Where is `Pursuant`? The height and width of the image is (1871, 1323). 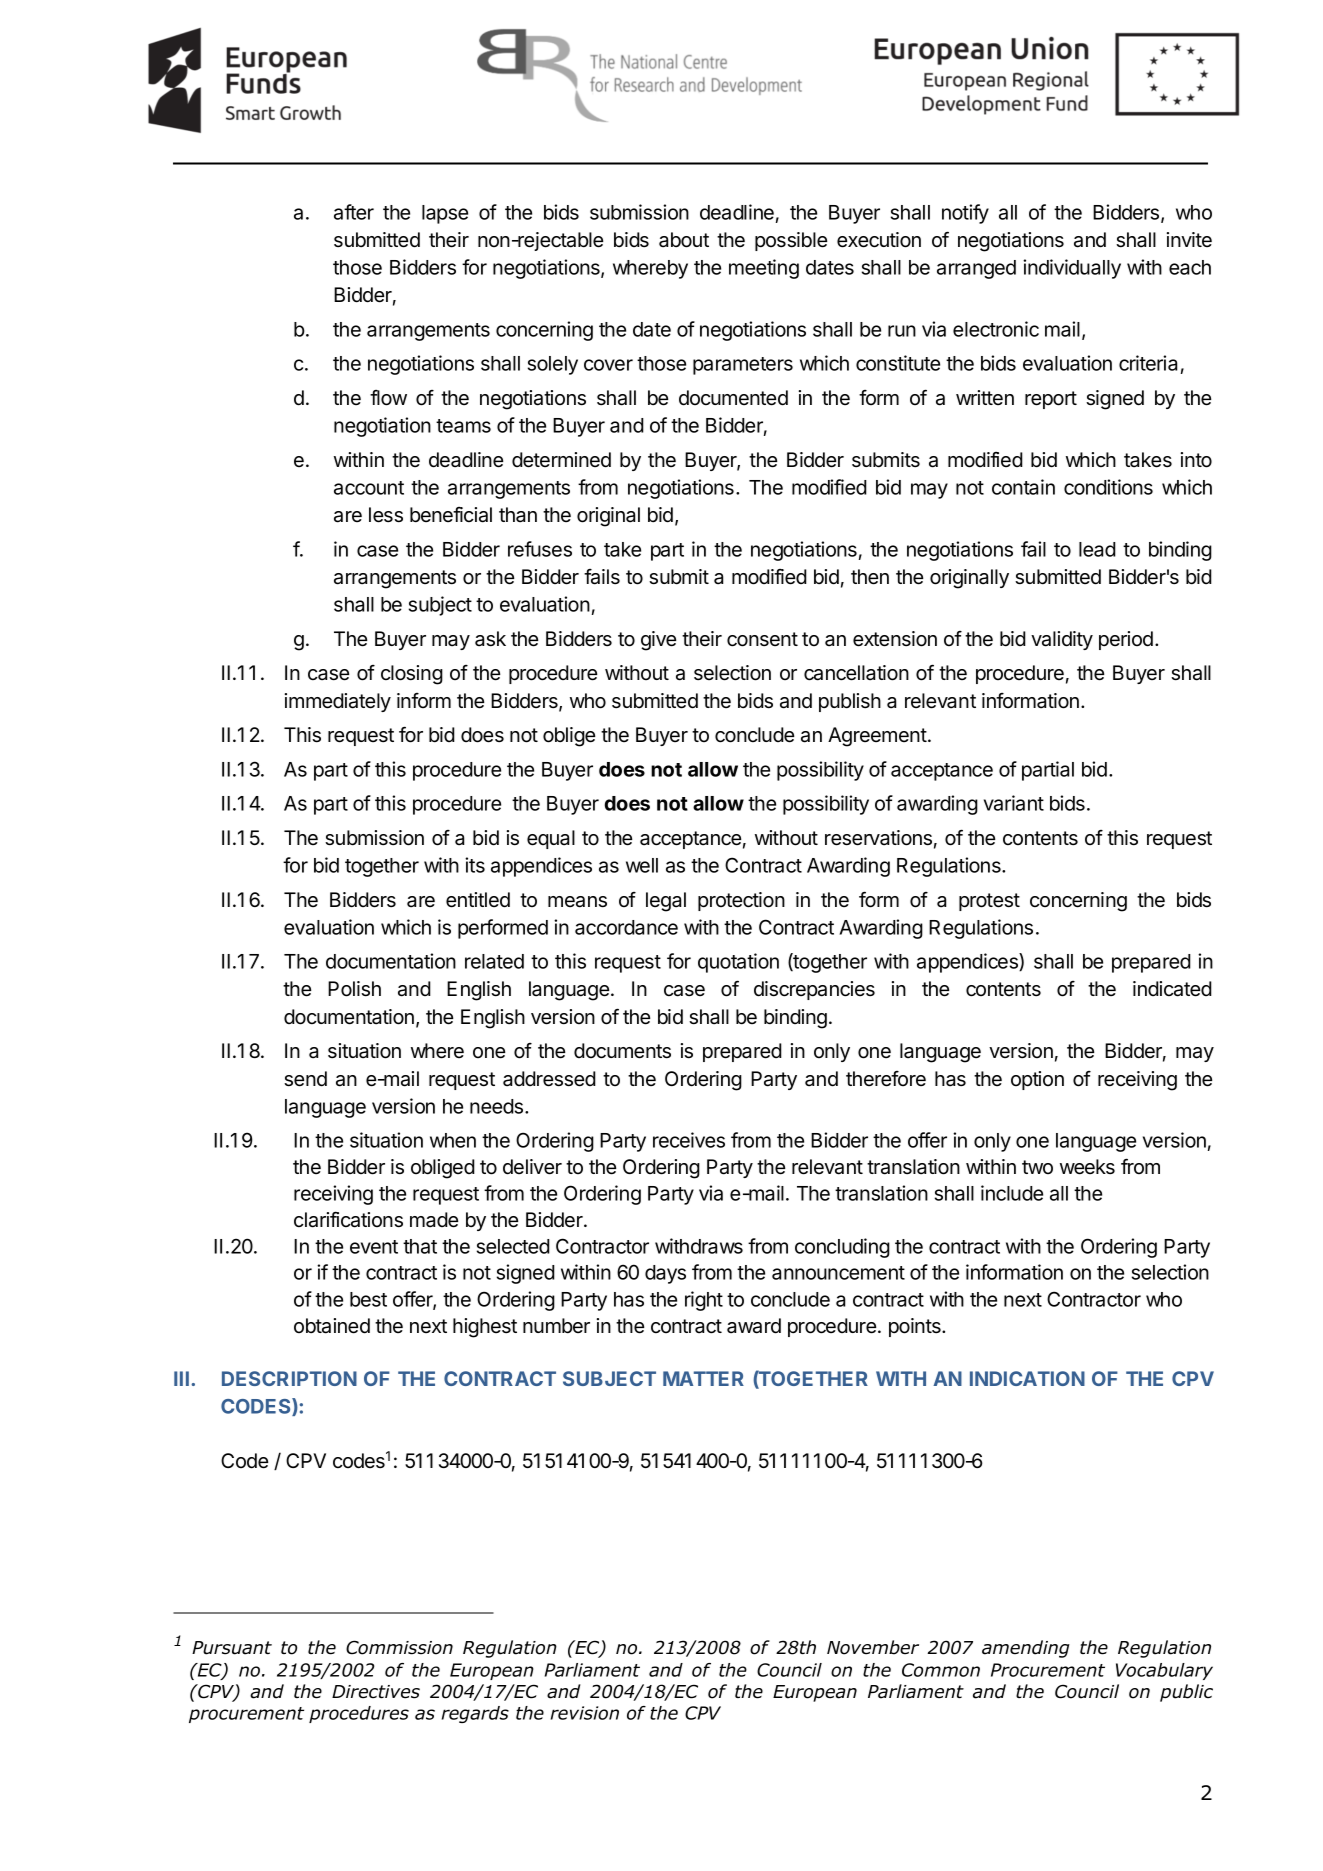
Pursuant is located at coordinates (232, 1648).
